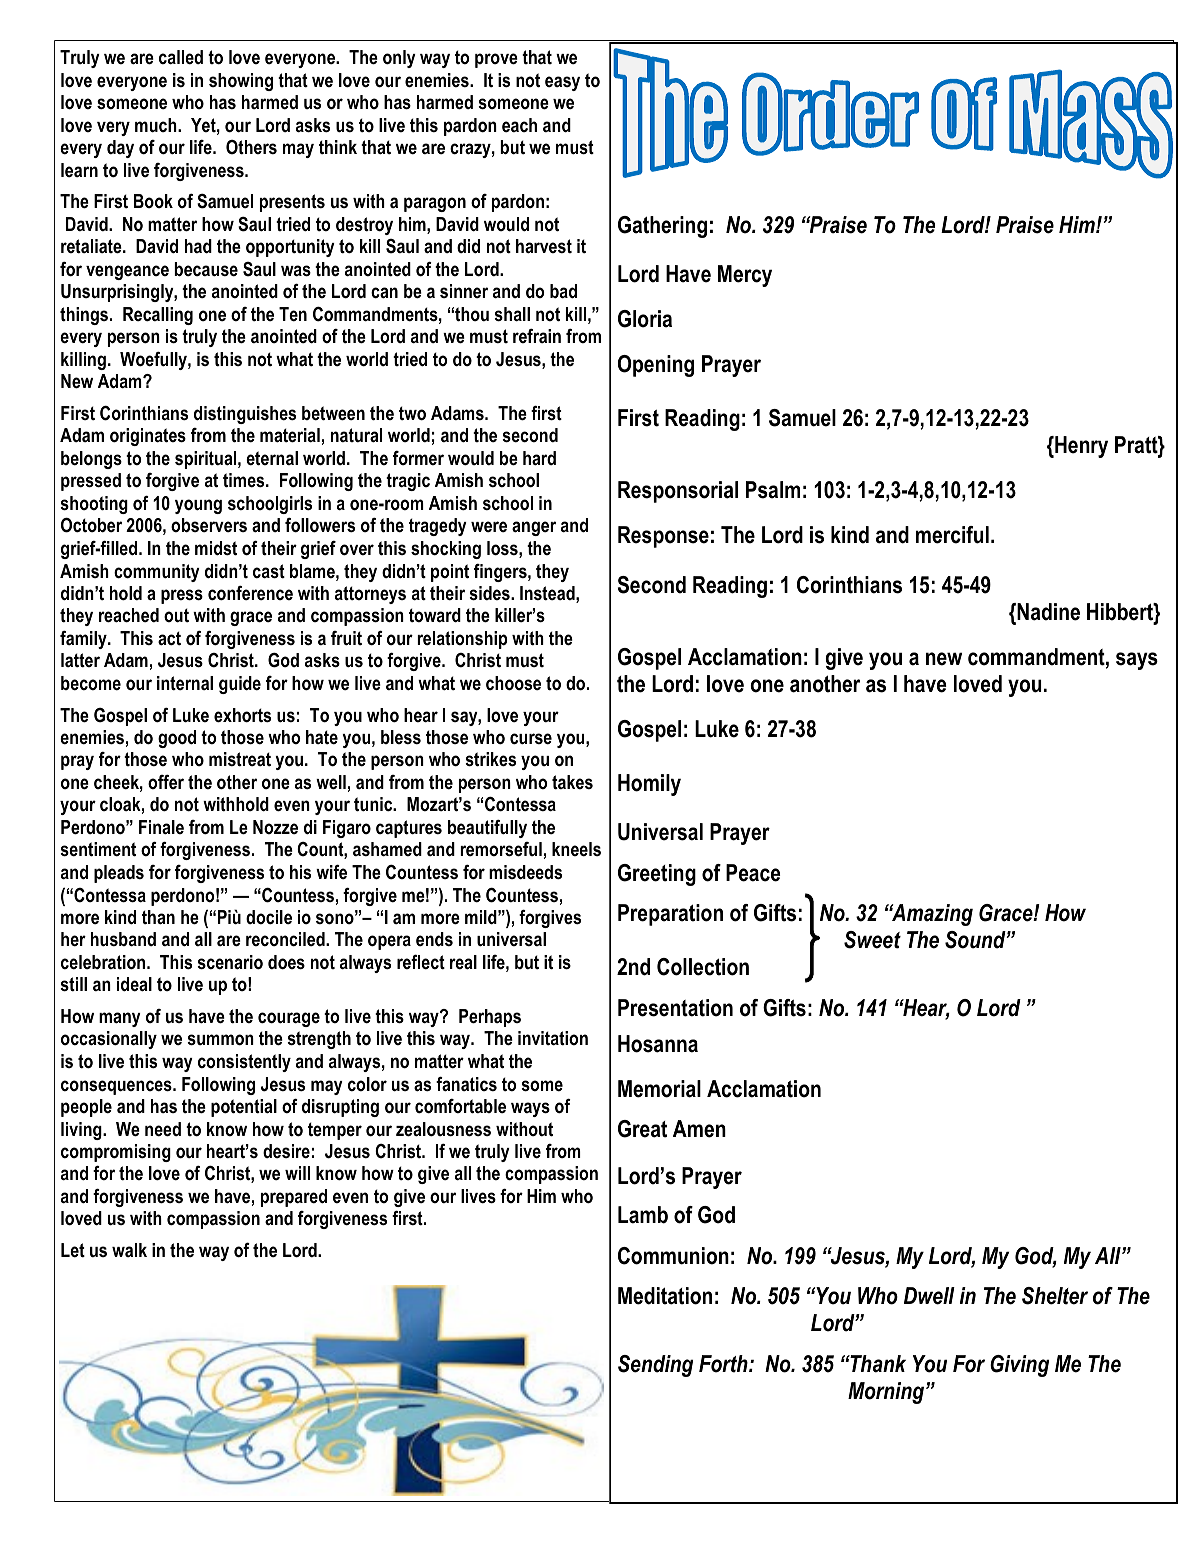 The width and height of the screenshot is (1200, 1553). I want to click on walk, so click(129, 1250).
